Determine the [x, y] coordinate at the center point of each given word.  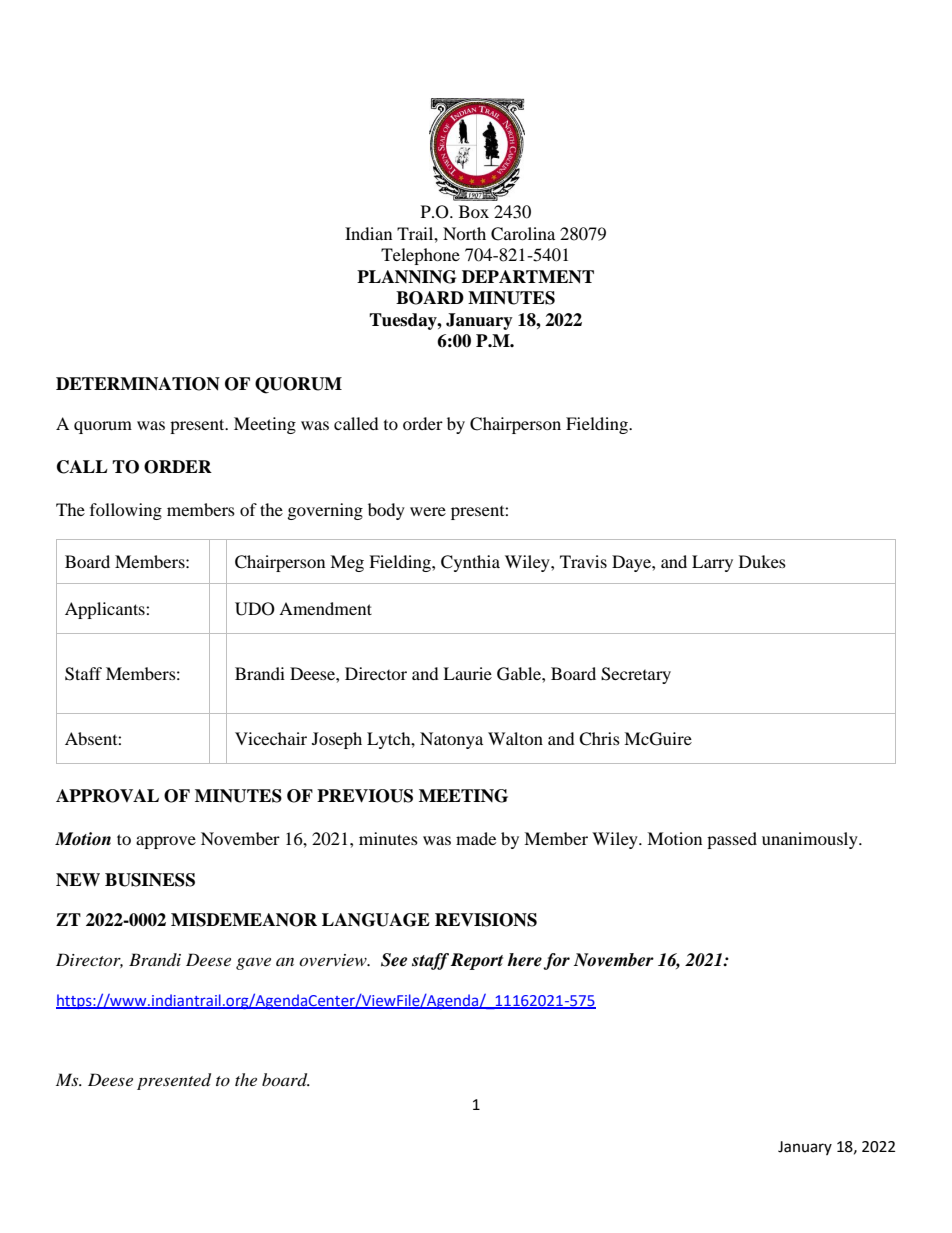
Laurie [467, 673]
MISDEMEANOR [244, 920]
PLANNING [406, 277]
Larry [712, 563]
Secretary [636, 675]
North [464, 233]
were [428, 511]
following [126, 511]
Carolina [523, 234]
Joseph [337, 740]
